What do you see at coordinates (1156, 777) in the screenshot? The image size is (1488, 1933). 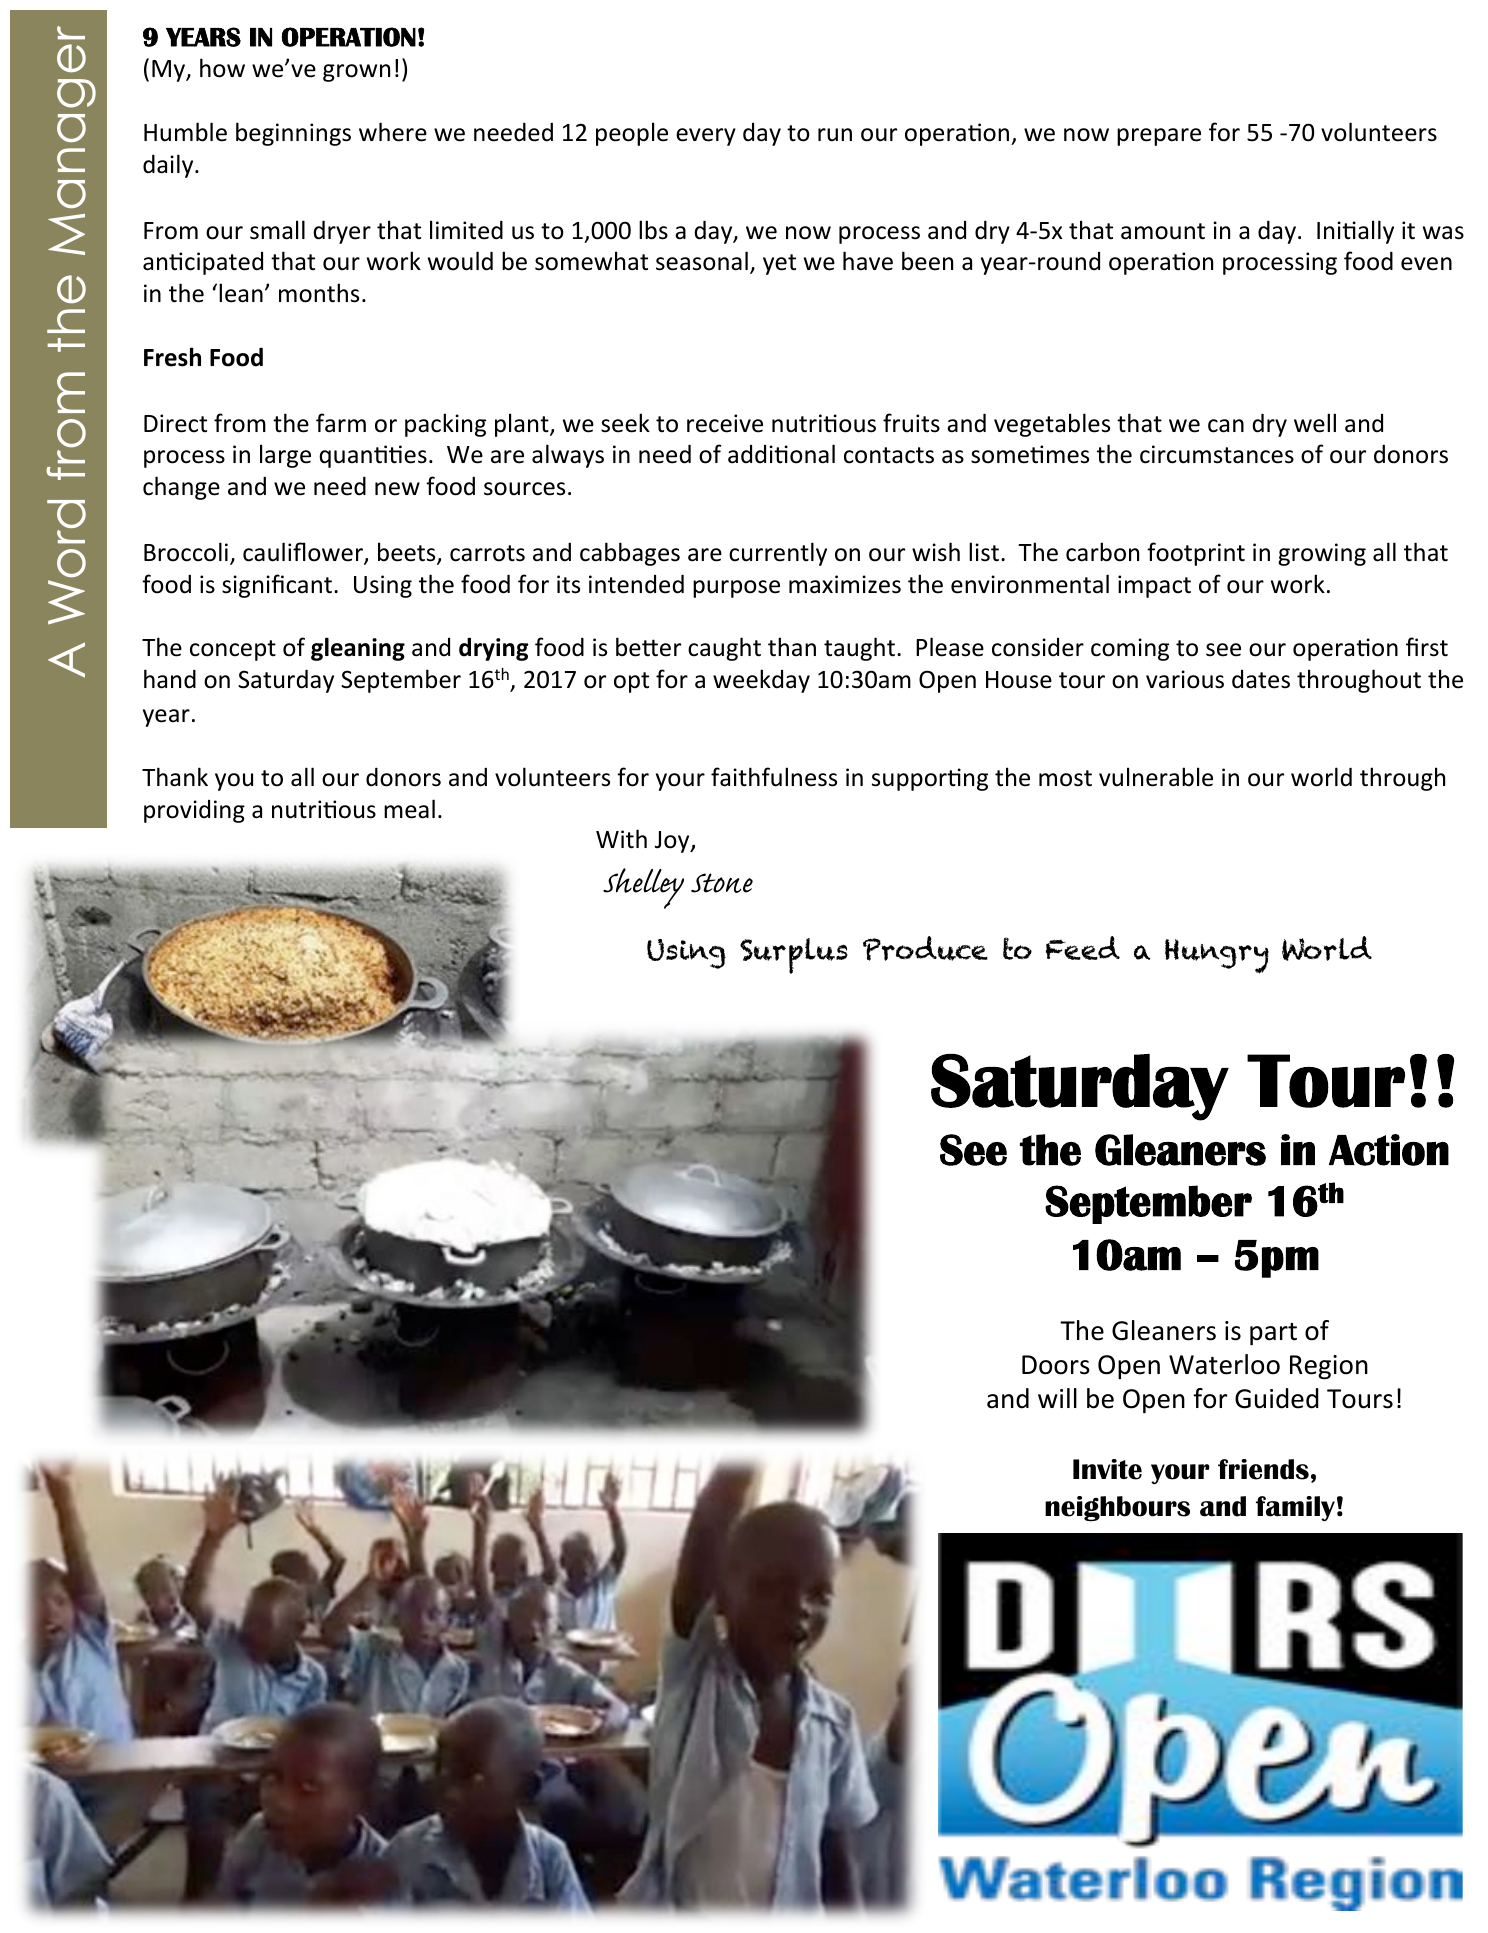 I see `vulnerable` at bounding box center [1156, 777].
